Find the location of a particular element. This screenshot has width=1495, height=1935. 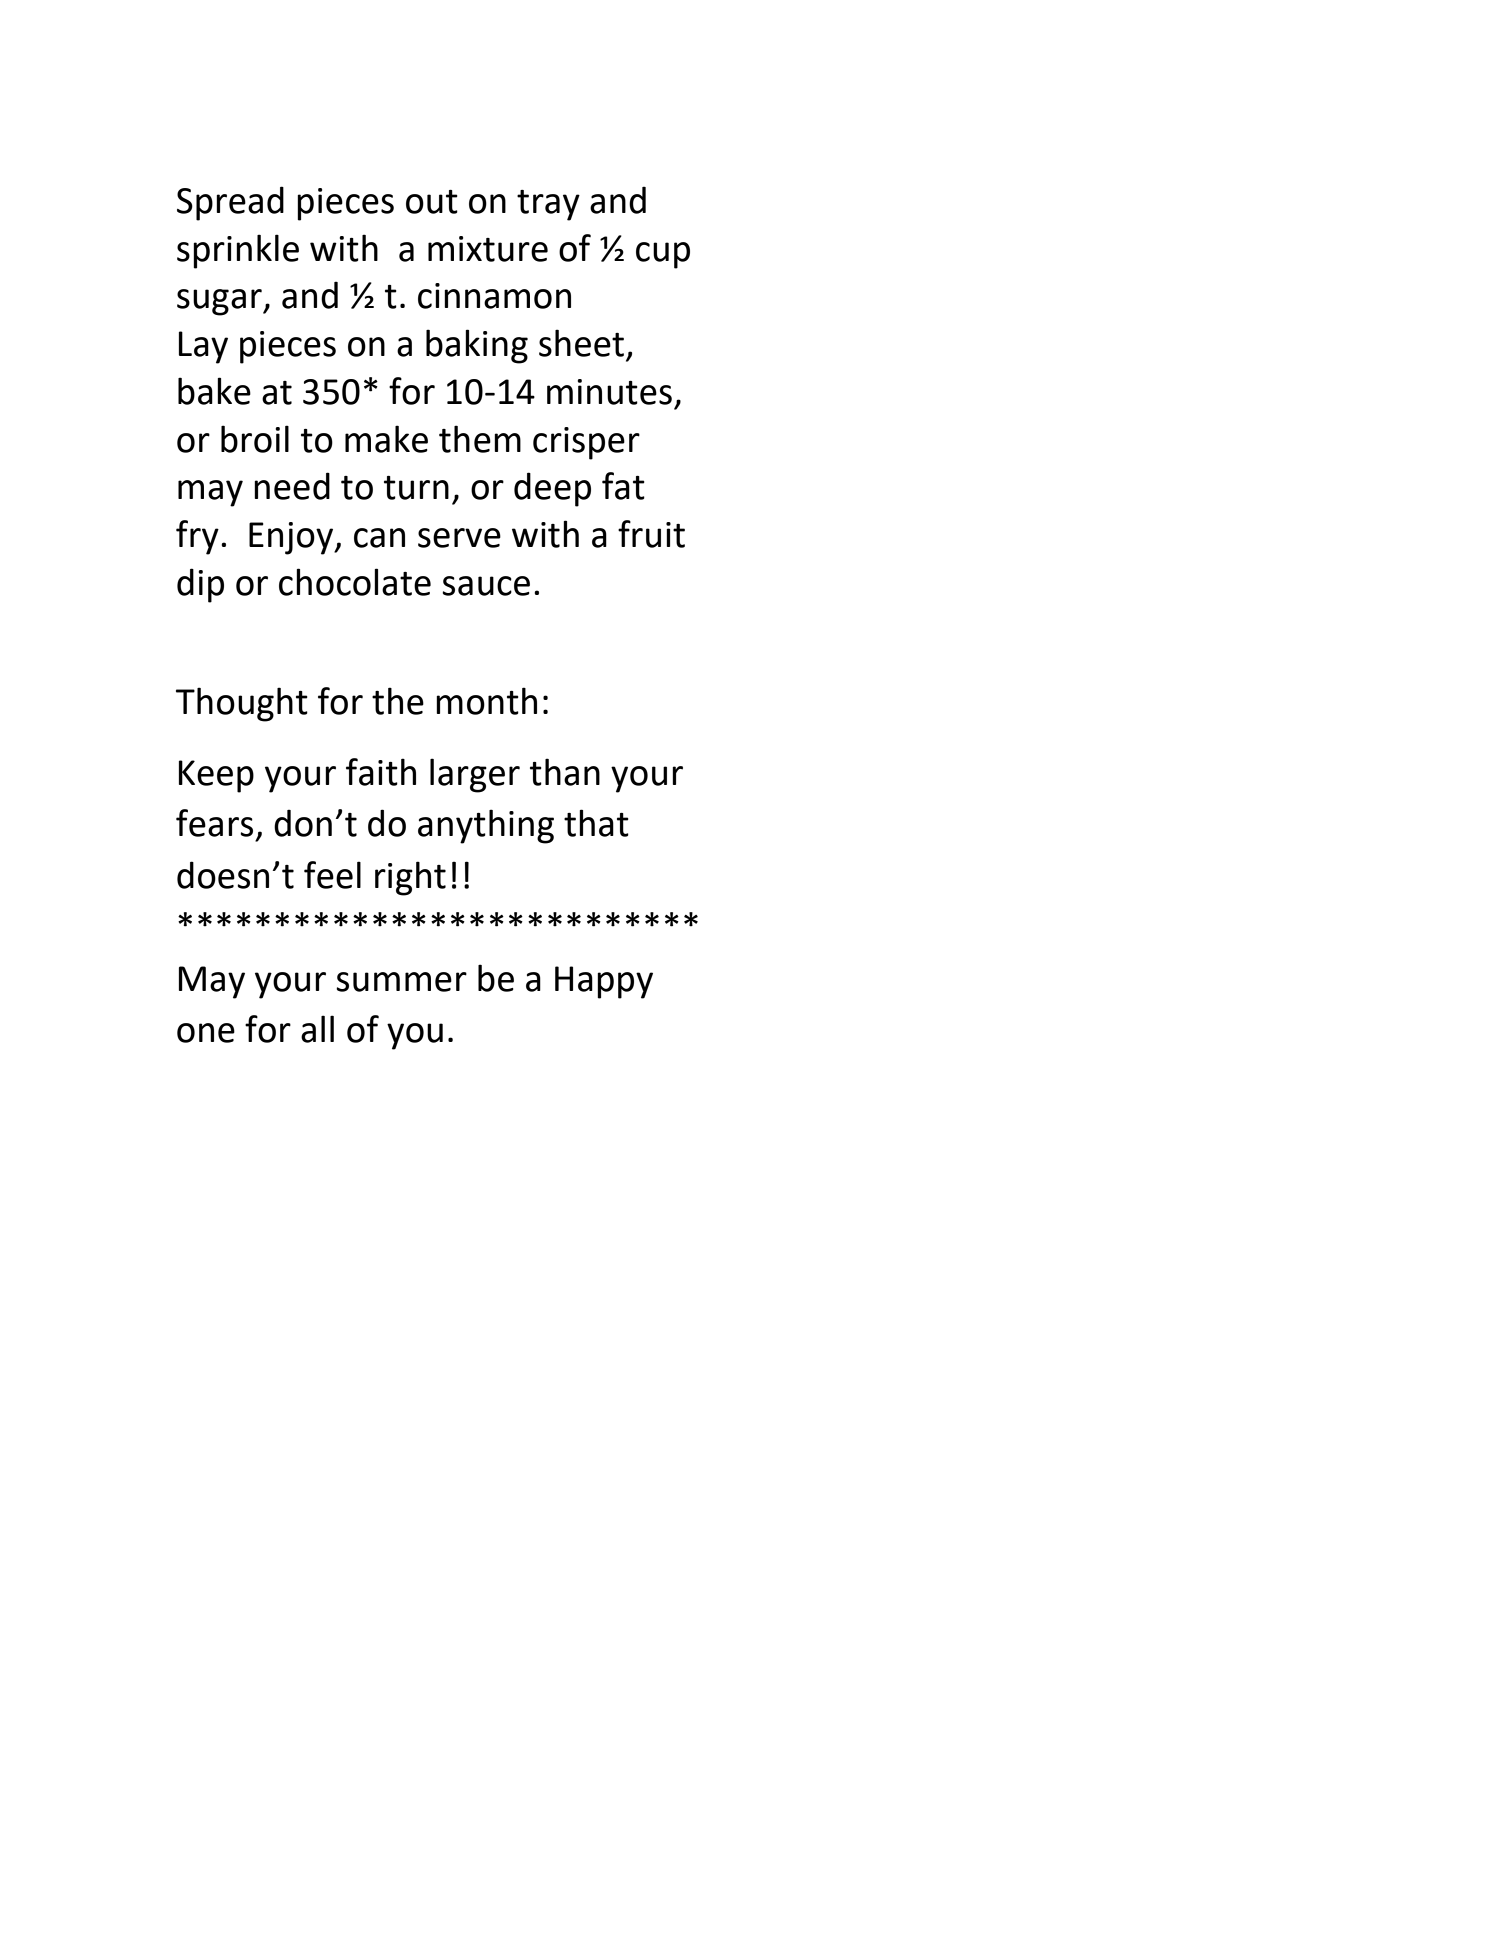

sauce is located at coordinates (486, 586).
